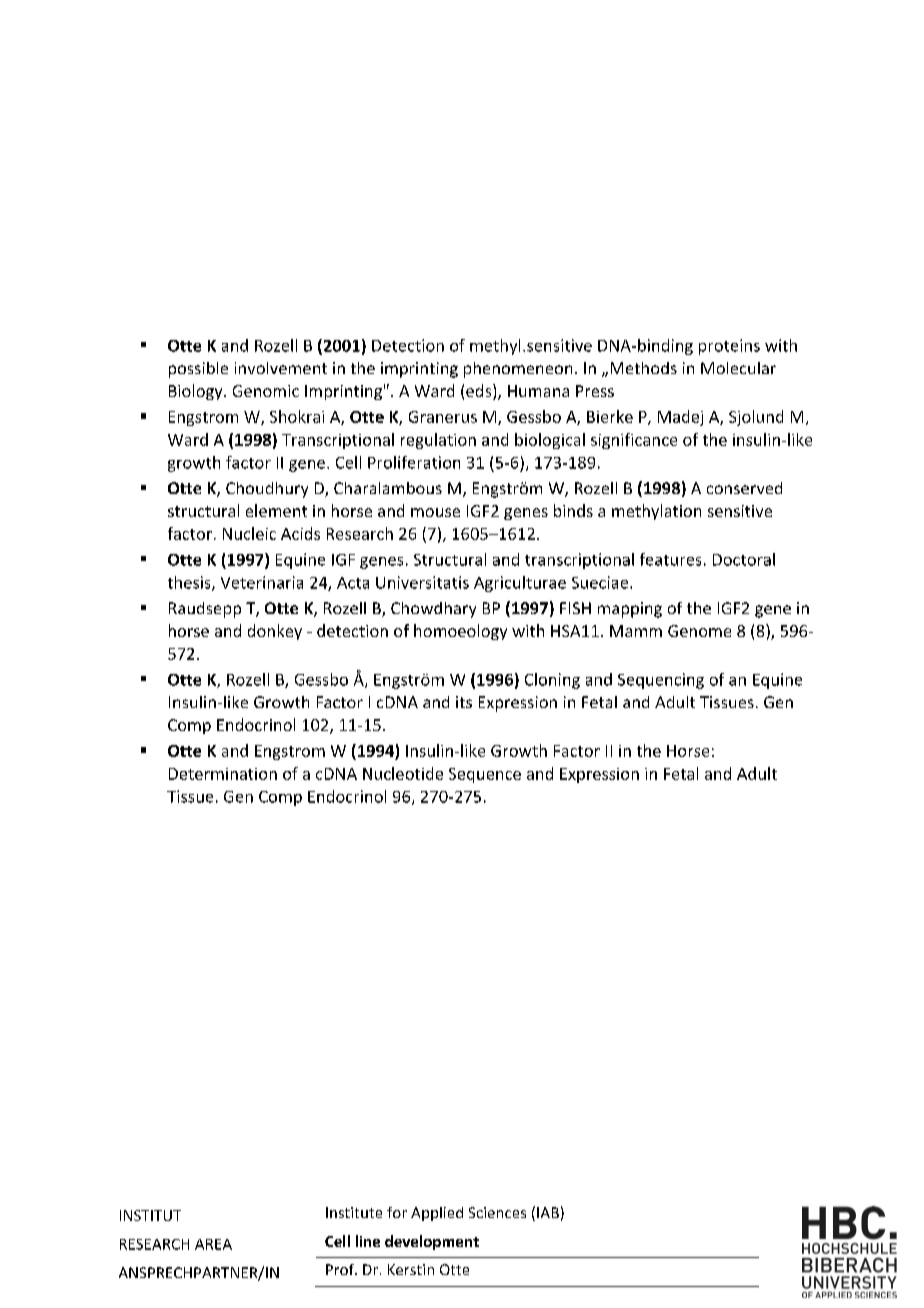  Describe the element at coordinates (480, 392) in the screenshot. I see `eds` at that location.
